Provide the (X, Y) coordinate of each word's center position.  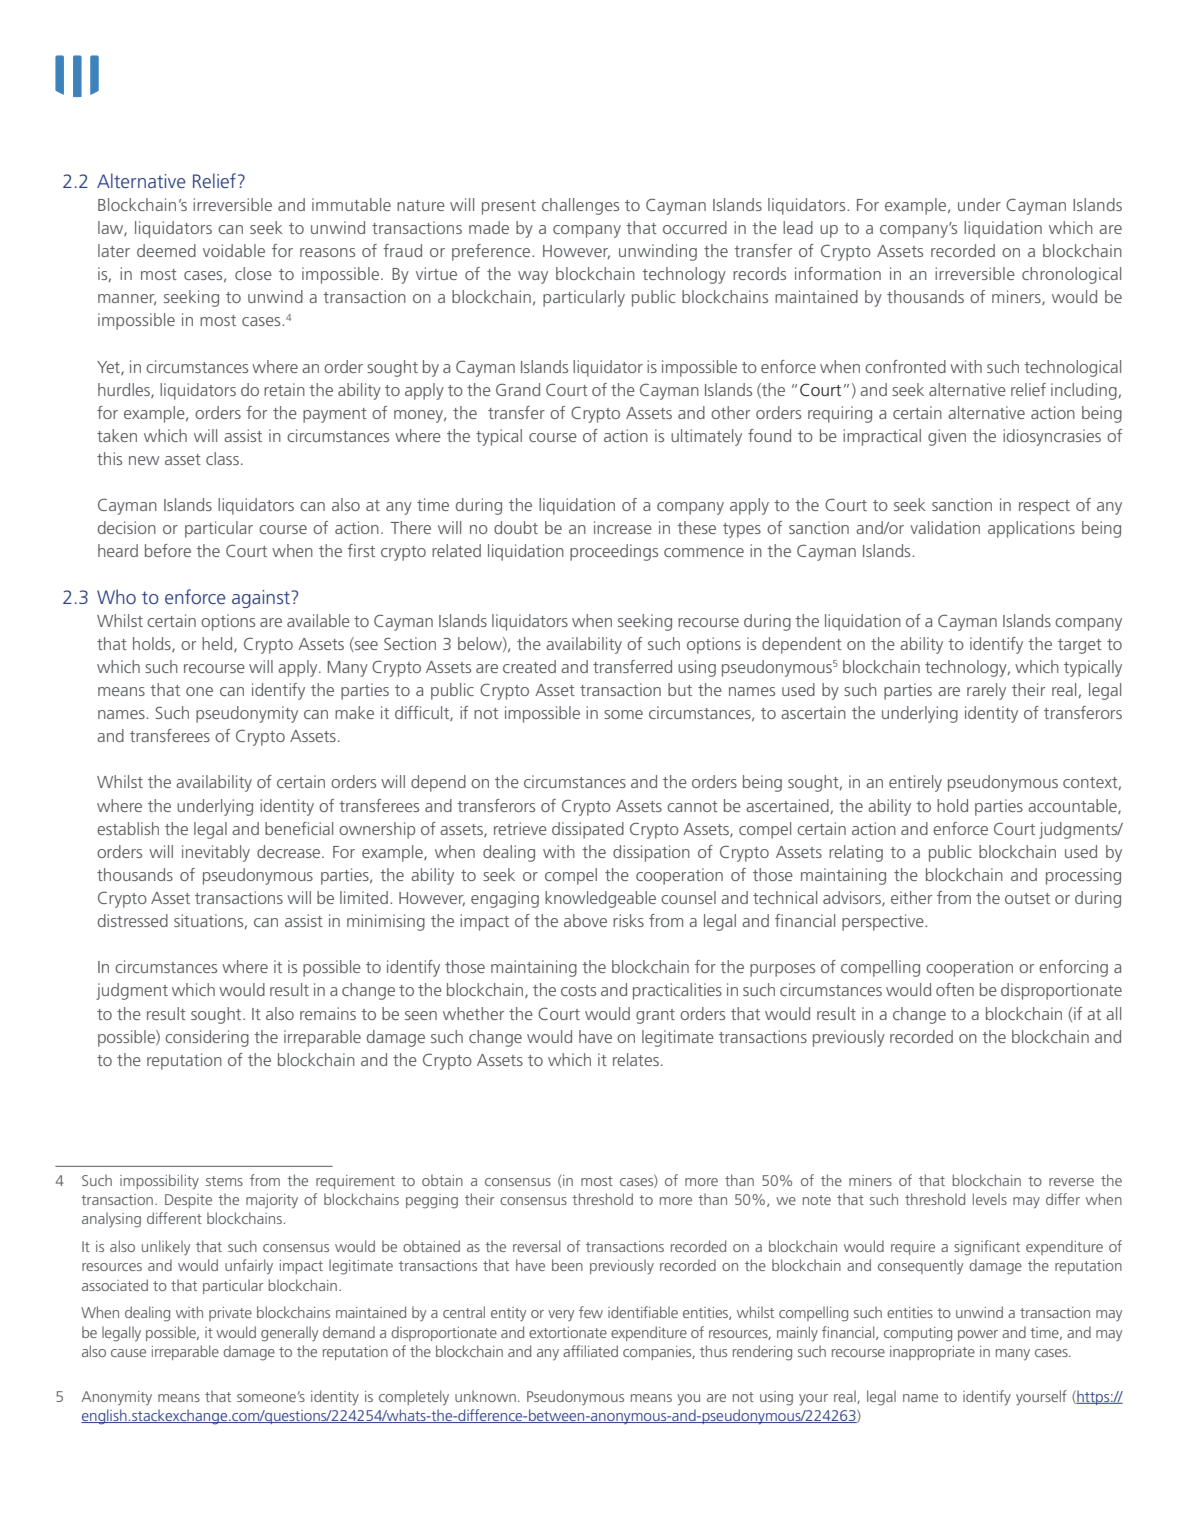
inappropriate (932, 1353)
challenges (580, 206)
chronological (1071, 275)
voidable (234, 250)
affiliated (590, 1351)
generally (289, 1334)
